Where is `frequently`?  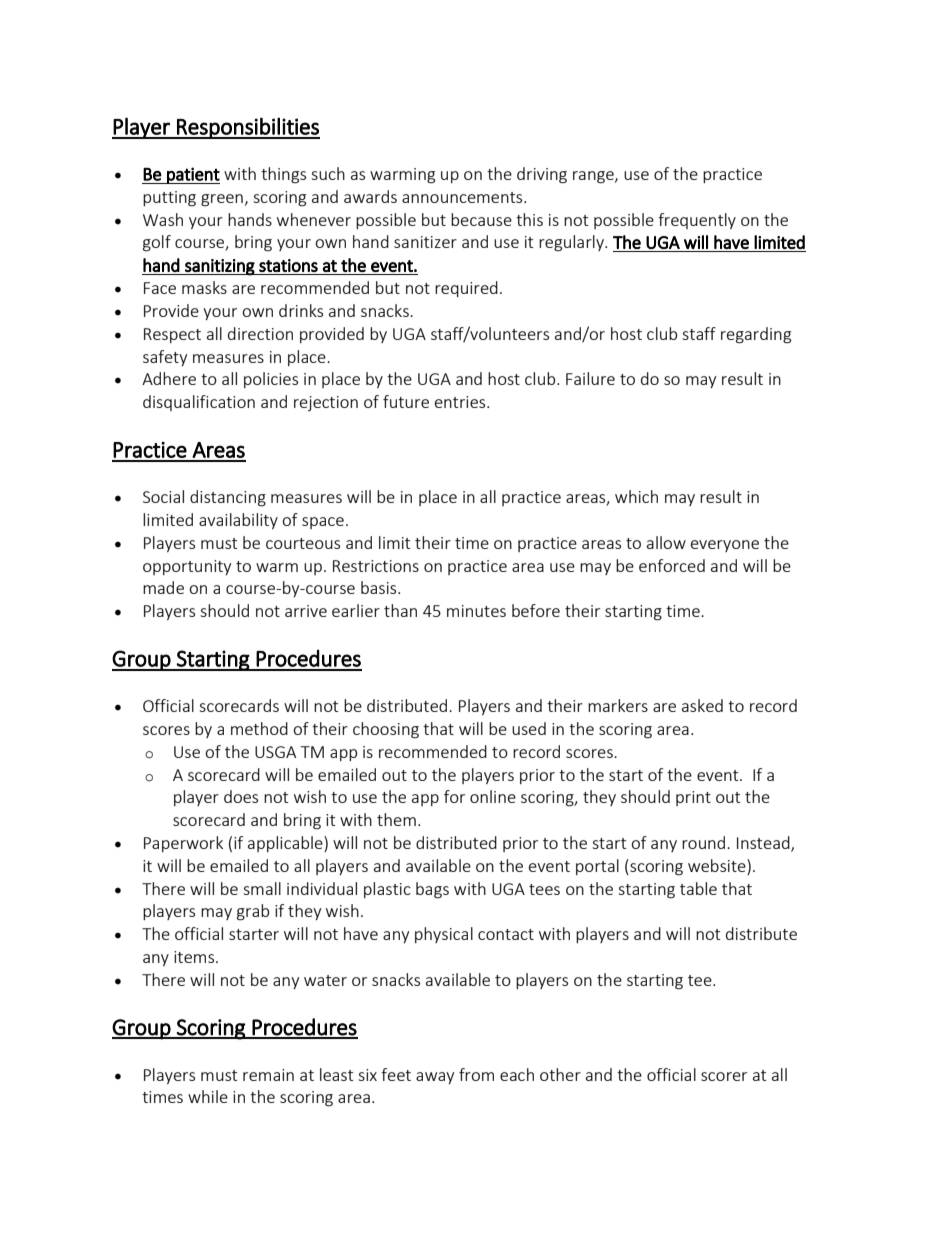 frequently is located at coordinates (697, 221).
